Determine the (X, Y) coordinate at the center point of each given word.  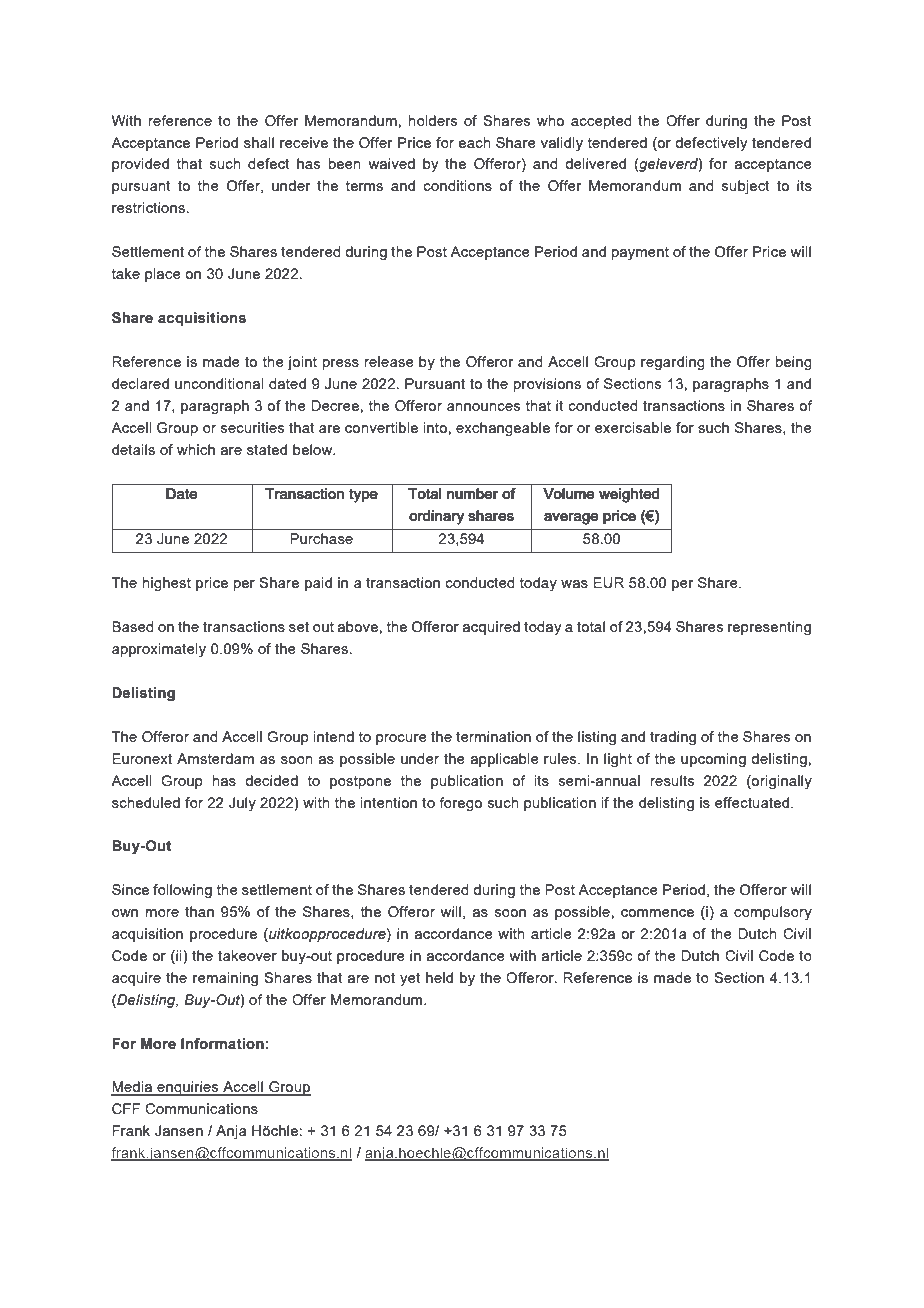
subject (746, 187)
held (439, 977)
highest (167, 584)
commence (657, 913)
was (574, 584)
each (474, 142)
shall (259, 142)
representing (769, 628)
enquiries (188, 1088)
